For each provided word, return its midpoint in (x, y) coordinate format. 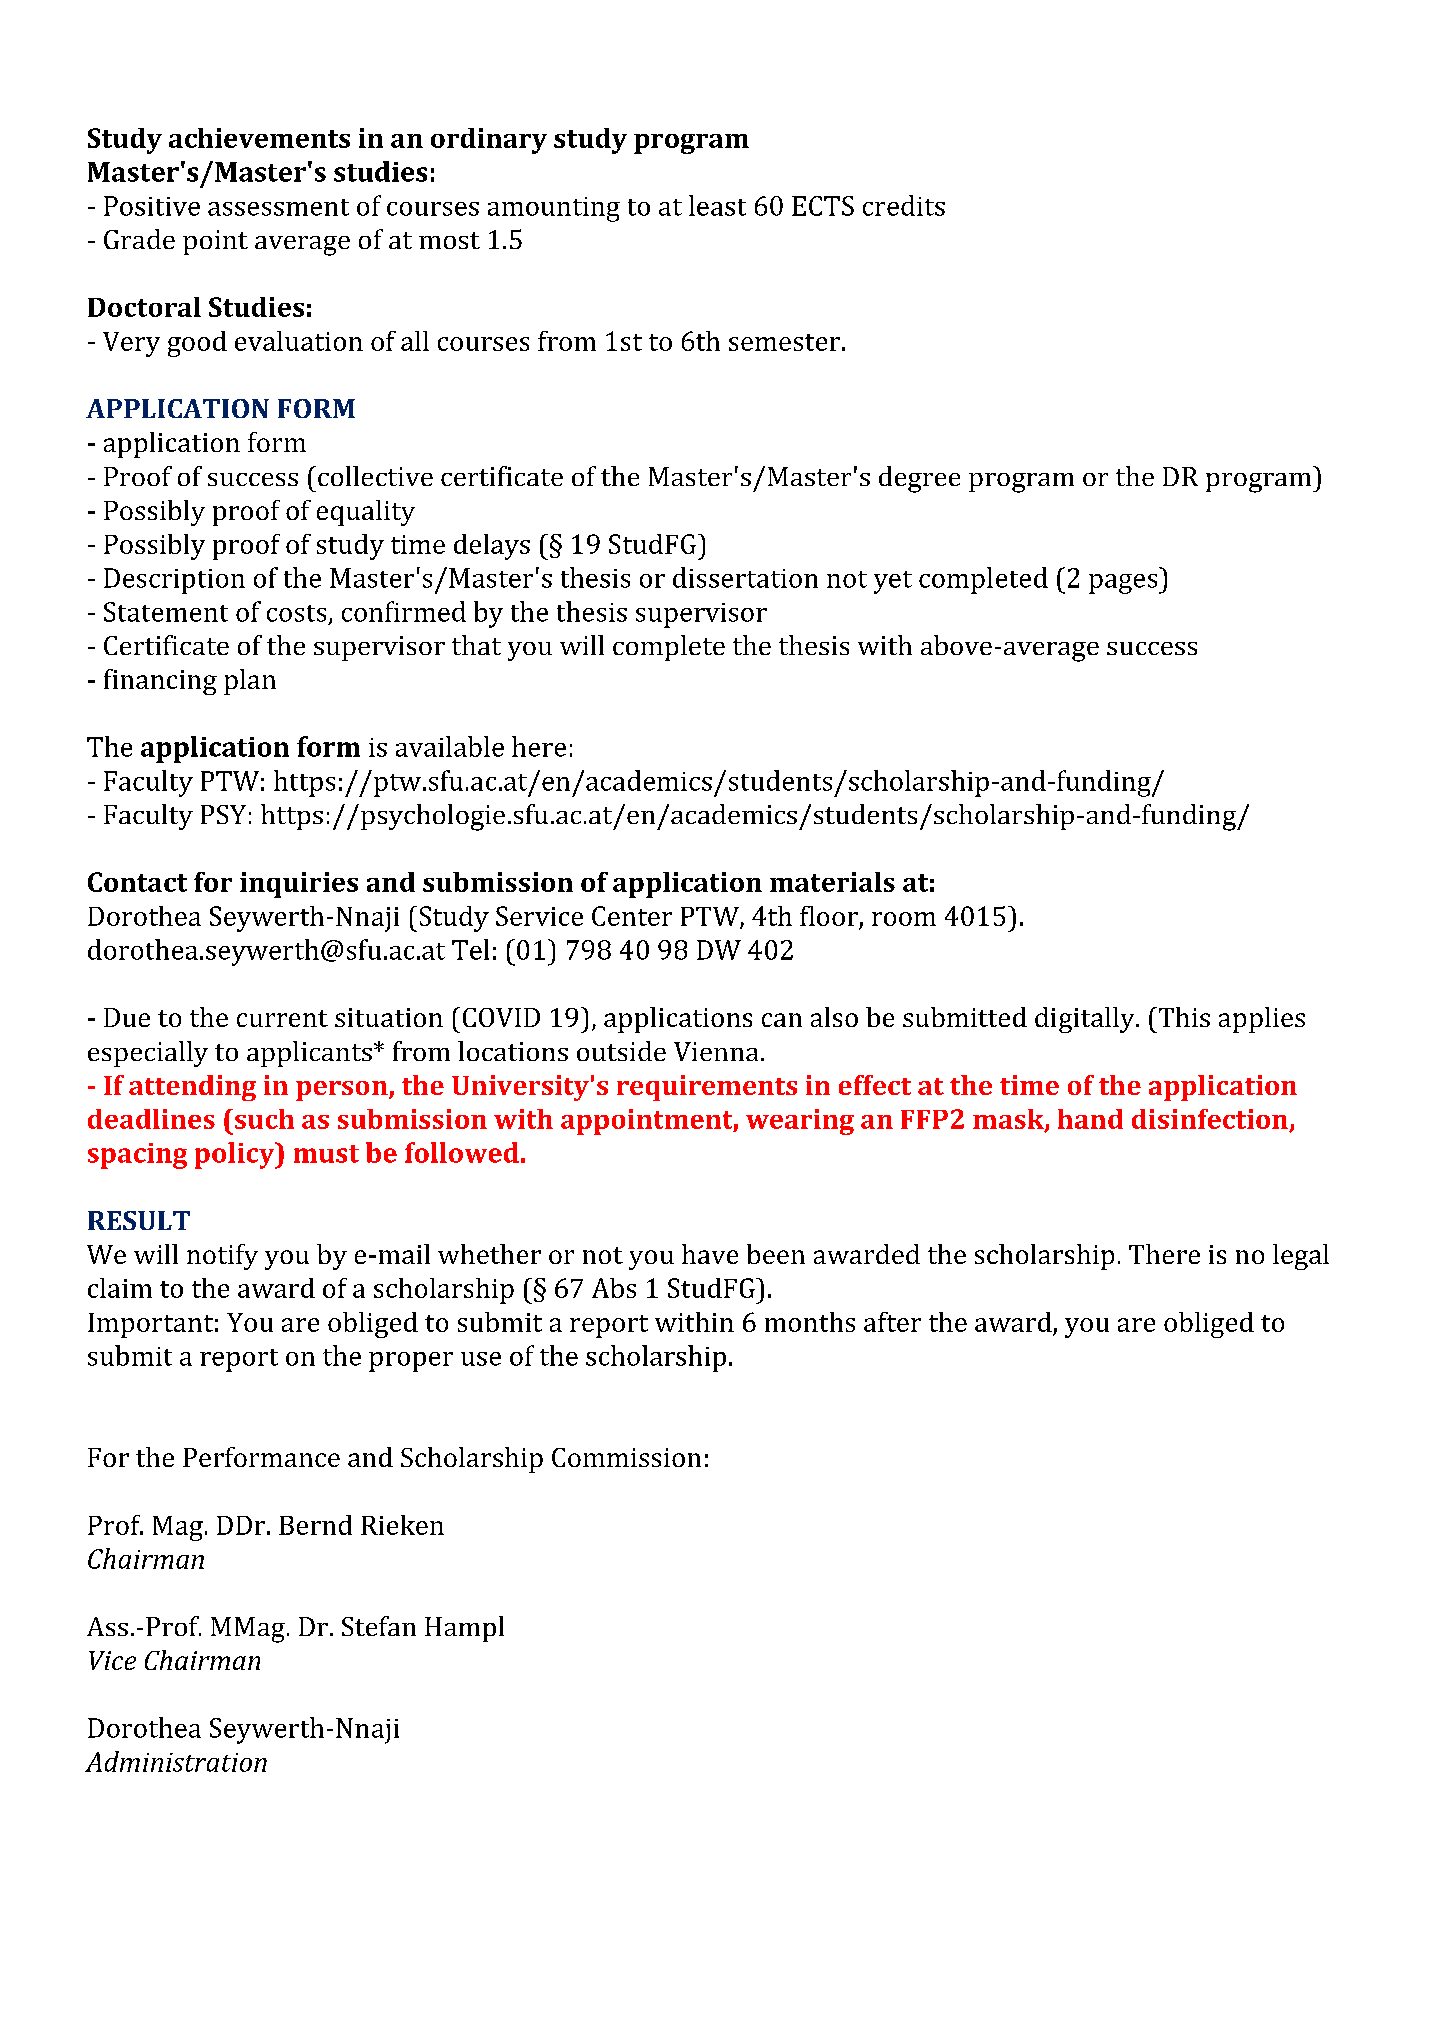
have (710, 1254)
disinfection (1210, 1119)
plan (250, 682)
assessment (278, 207)
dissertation (745, 577)
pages (1124, 584)
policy (236, 1155)
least (717, 205)
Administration (176, 1761)
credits (904, 205)
